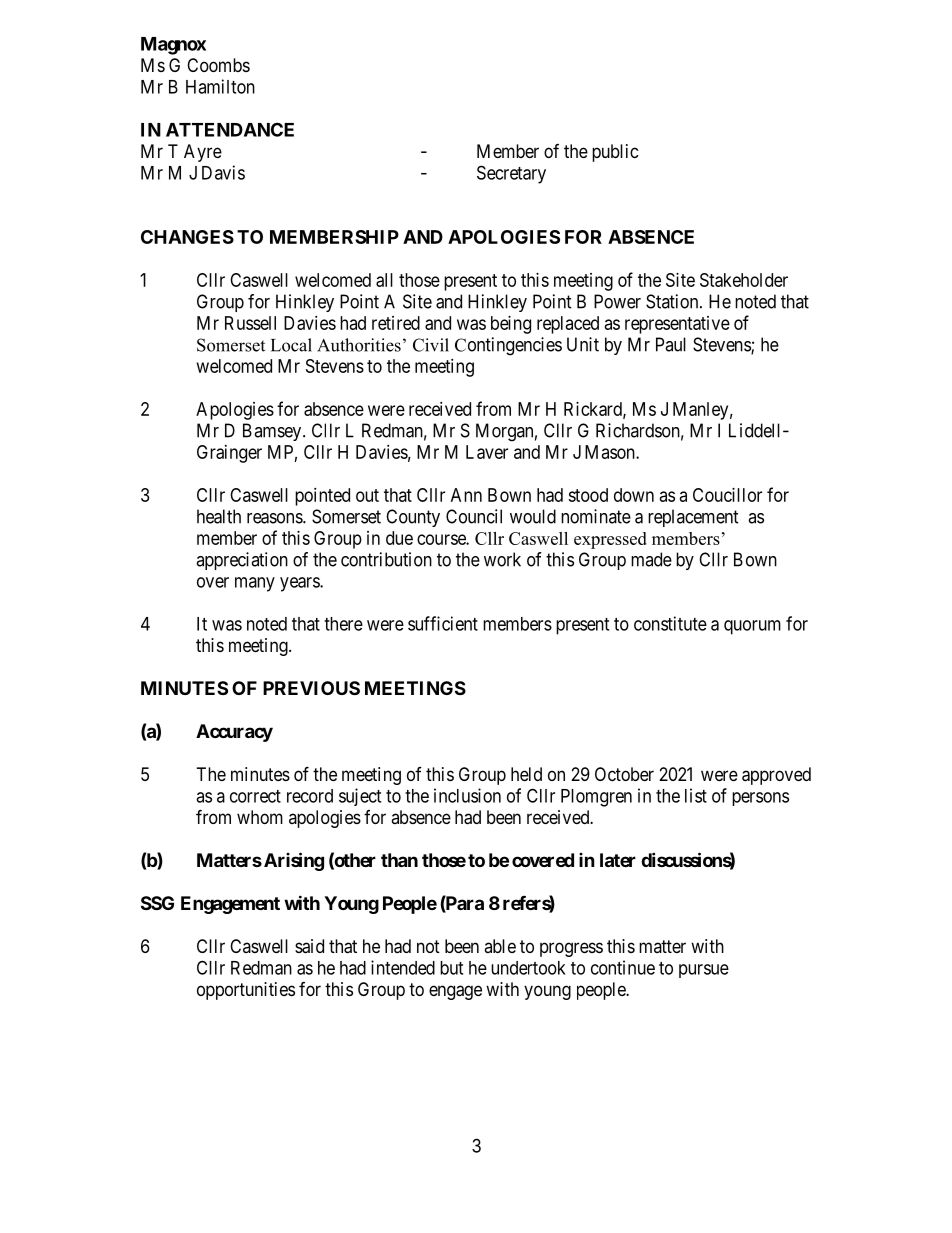 The width and height of the page is (952, 1233). What do you see at coordinates (671, 344) in the page?
I see `Paul` at bounding box center [671, 344].
